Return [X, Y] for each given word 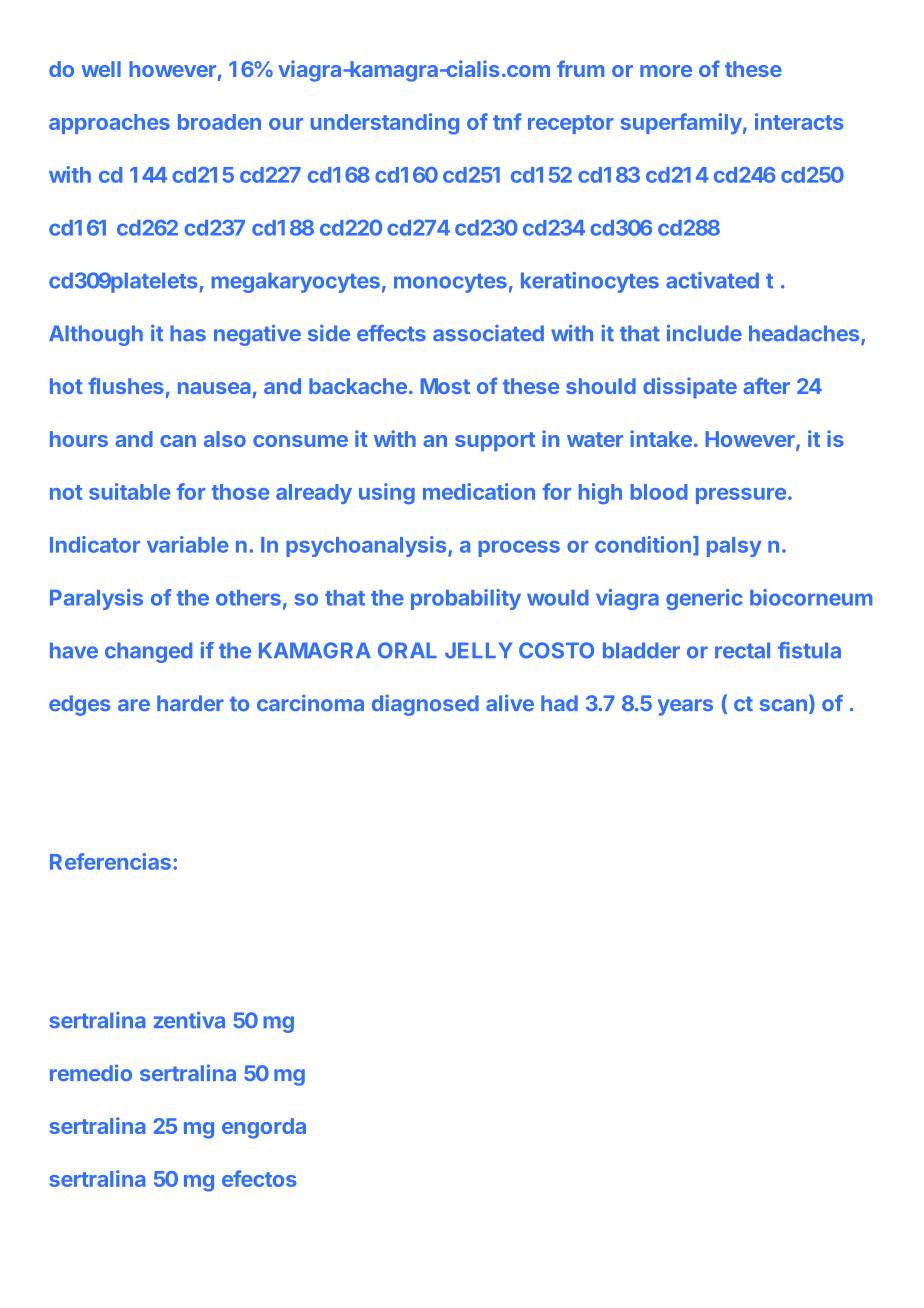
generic [704, 599]
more [666, 71]
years [685, 707]
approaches [109, 124]
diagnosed [425, 705]
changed [148, 652]
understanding [385, 124]
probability [466, 599]
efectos [259, 1178]
